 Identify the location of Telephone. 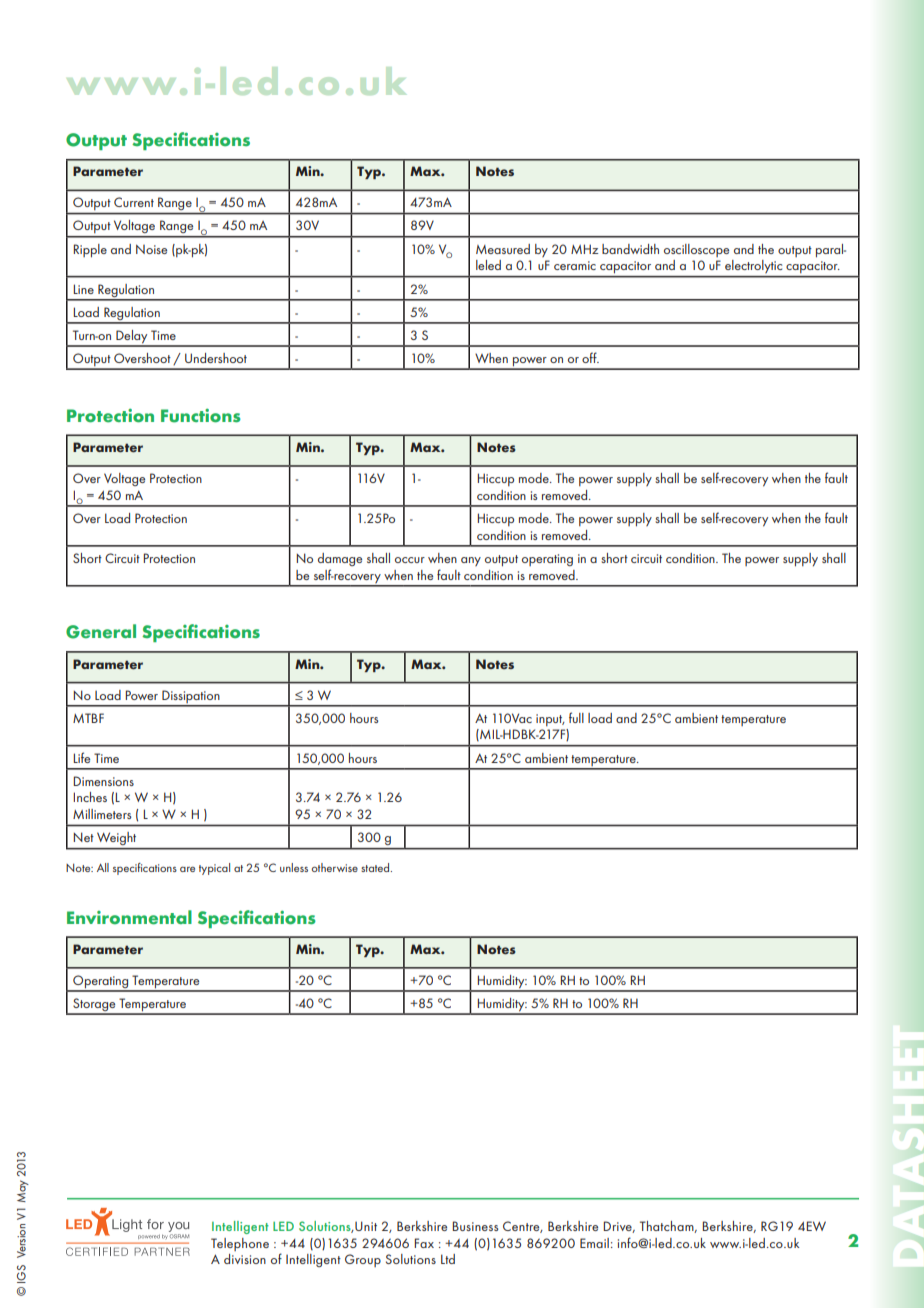
(240, 1244).
